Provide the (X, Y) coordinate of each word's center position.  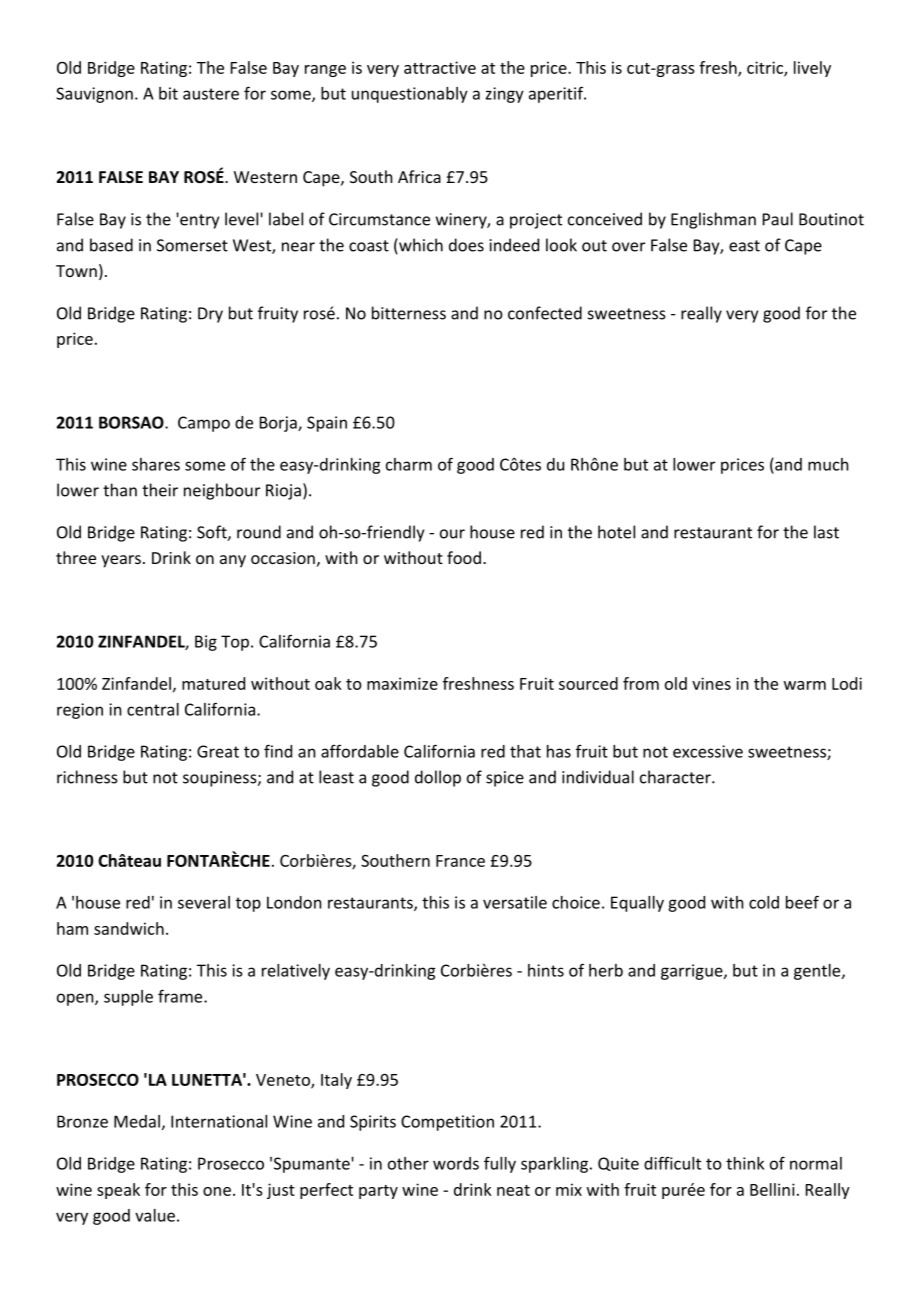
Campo (204, 424)
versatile (515, 902)
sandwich (129, 928)
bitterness (409, 313)
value (155, 1215)
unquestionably (410, 95)
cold (764, 902)
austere (211, 94)
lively (812, 69)
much (828, 464)
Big (206, 643)
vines (711, 683)
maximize (402, 683)
